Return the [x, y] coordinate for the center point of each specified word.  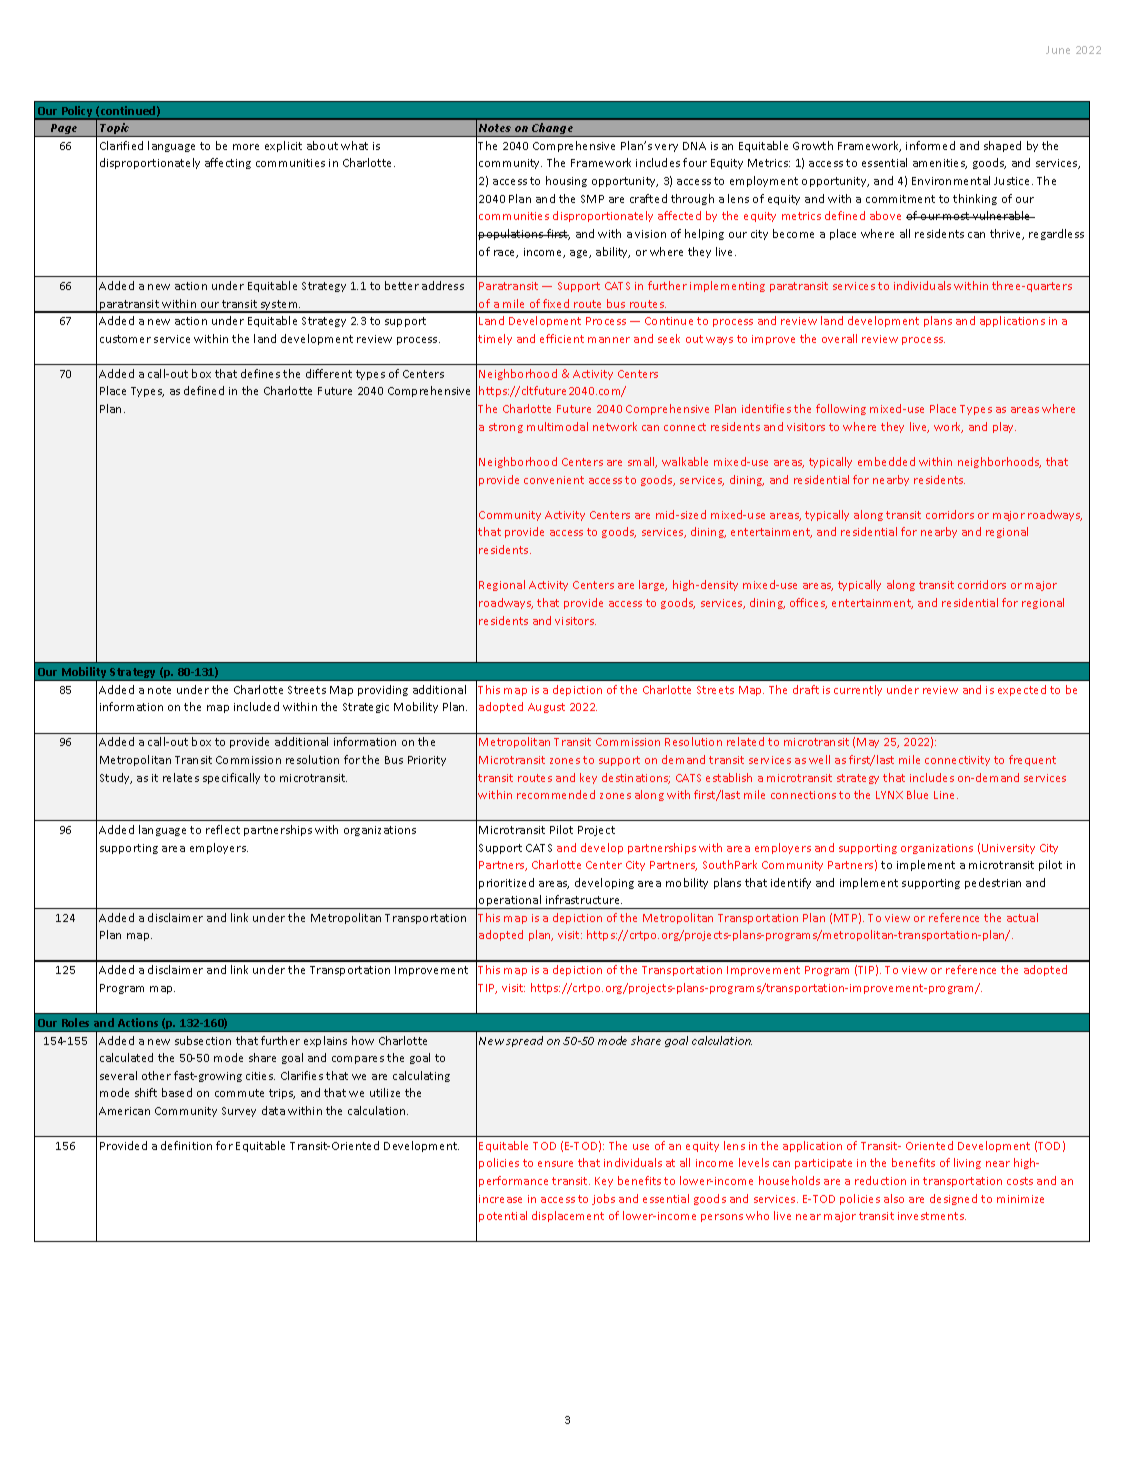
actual [1022, 917]
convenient [554, 480]
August [546, 708]
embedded [886, 461]
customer [125, 339]
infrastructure [584, 899]
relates [181, 777]
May [868, 743]
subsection [203, 1040]
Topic [115, 130]
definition [186, 1145]
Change [553, 130]
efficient [562, 338]
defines [260, 373]
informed [930, 145]
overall [839, 338]
